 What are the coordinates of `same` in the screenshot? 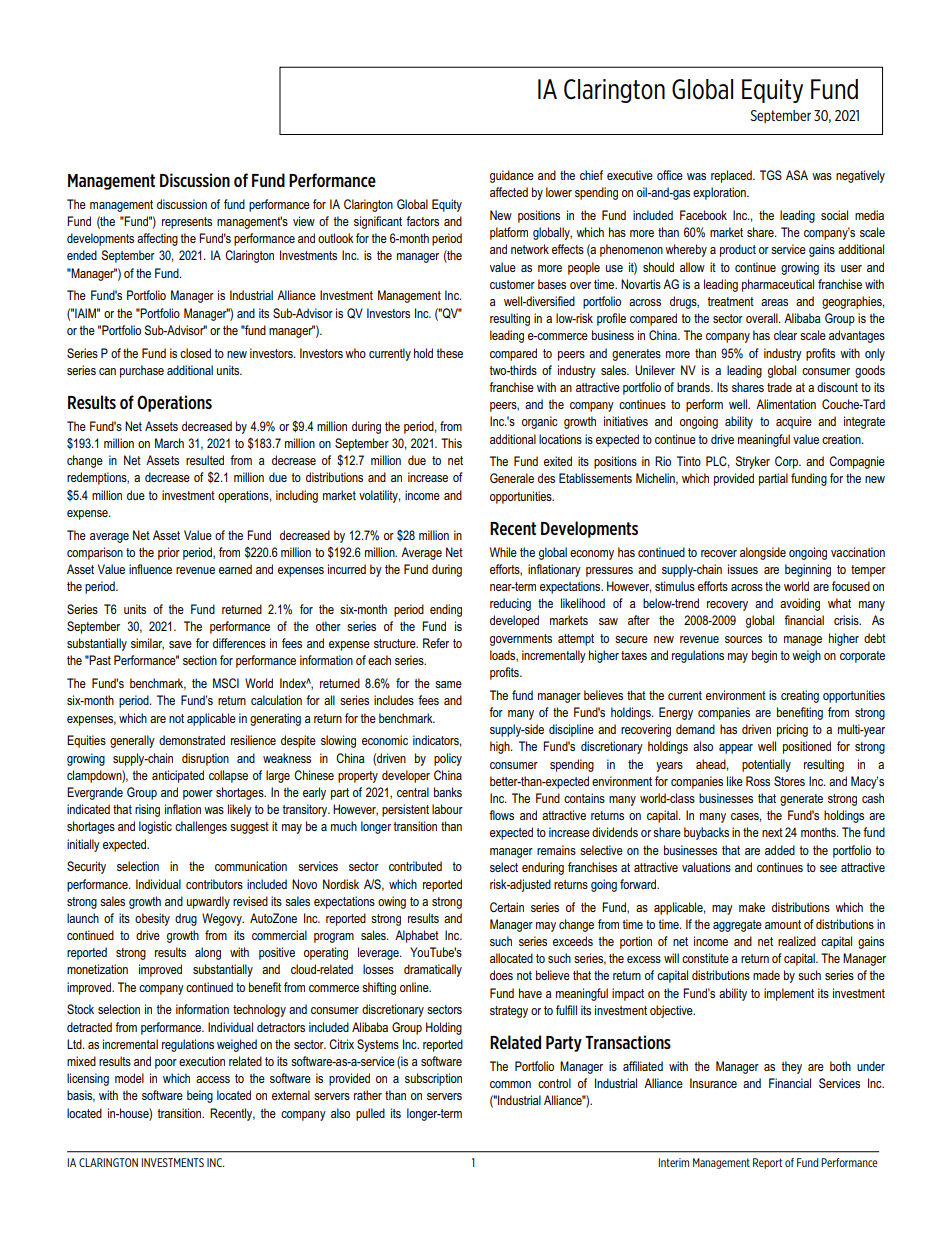 It's located at (448, 684).
